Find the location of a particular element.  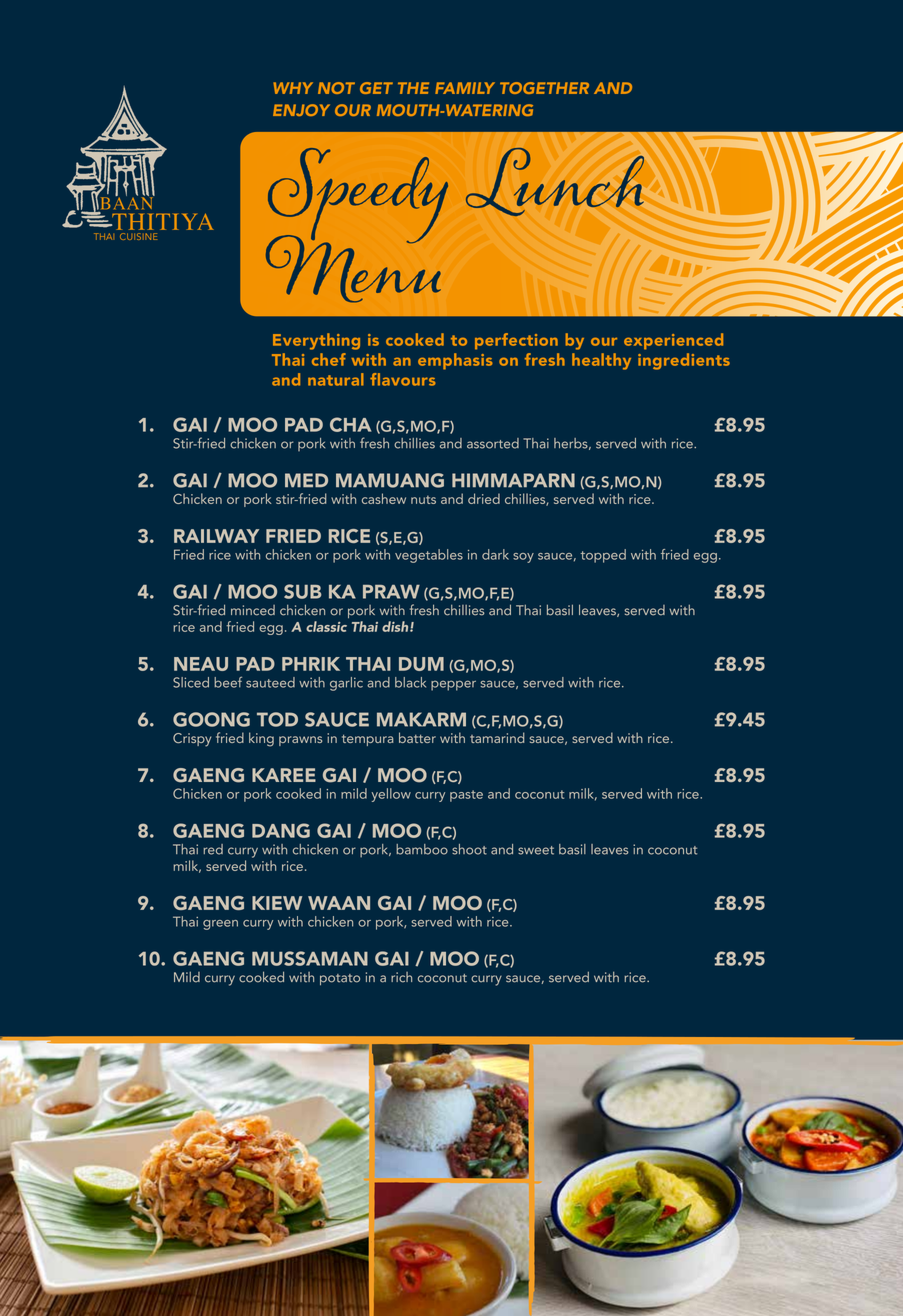

FAMILY is located at coordinates (465, 88).
